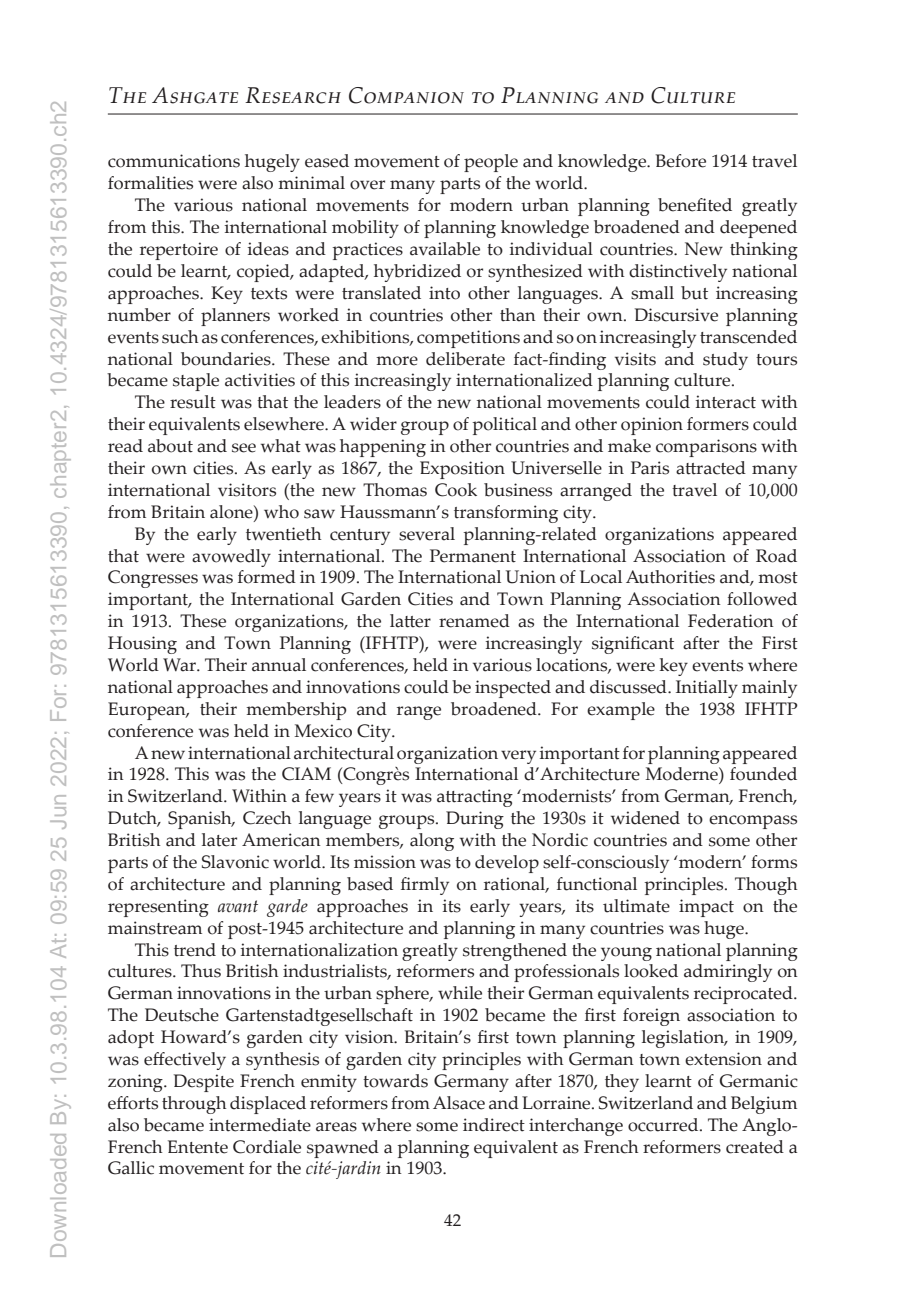 The height and width of the screenshot is (1316, 911). I want to click on people, so click(491, 163).
